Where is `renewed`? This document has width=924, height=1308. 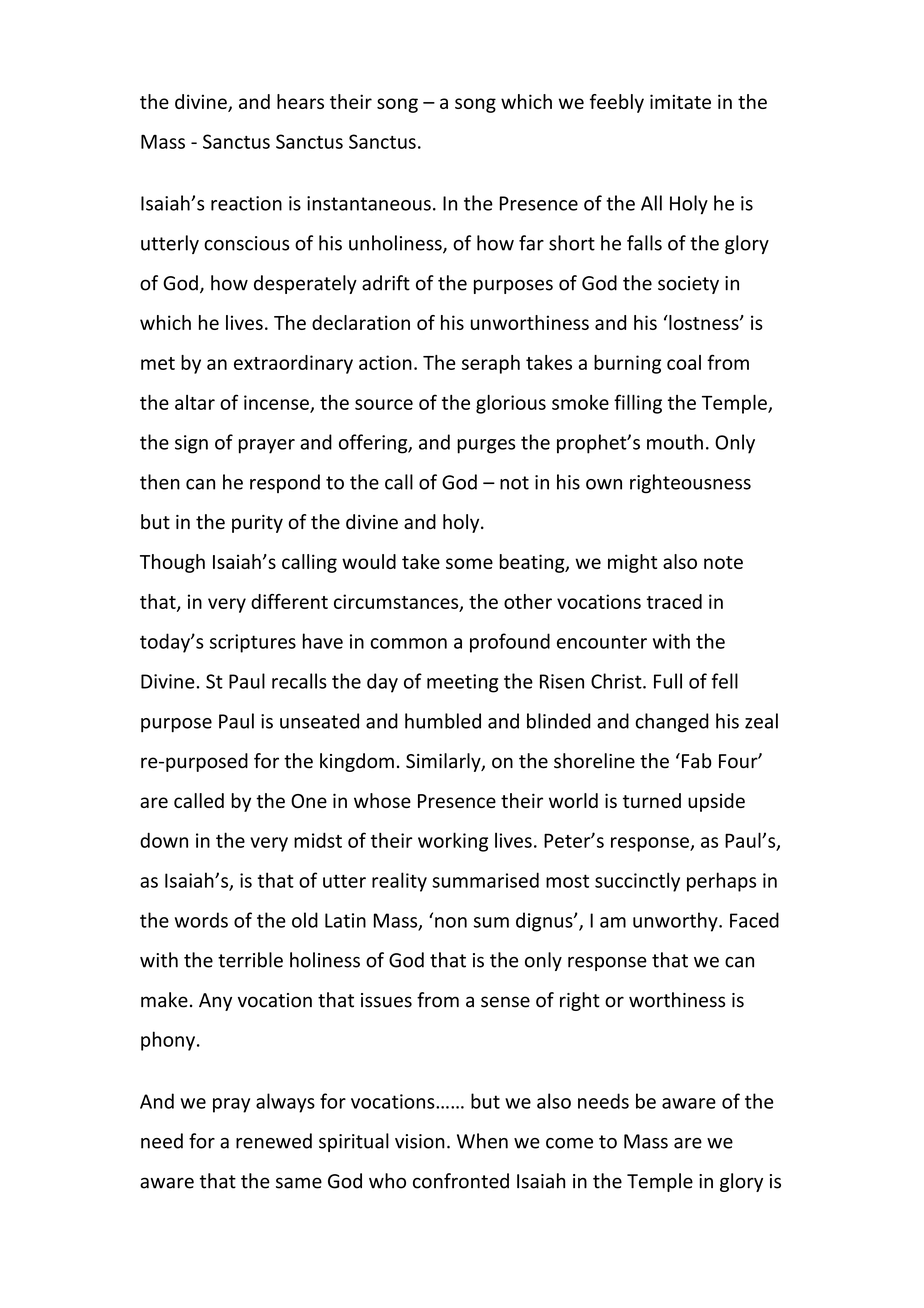 renewed is located at coordinates (274, 1141).
